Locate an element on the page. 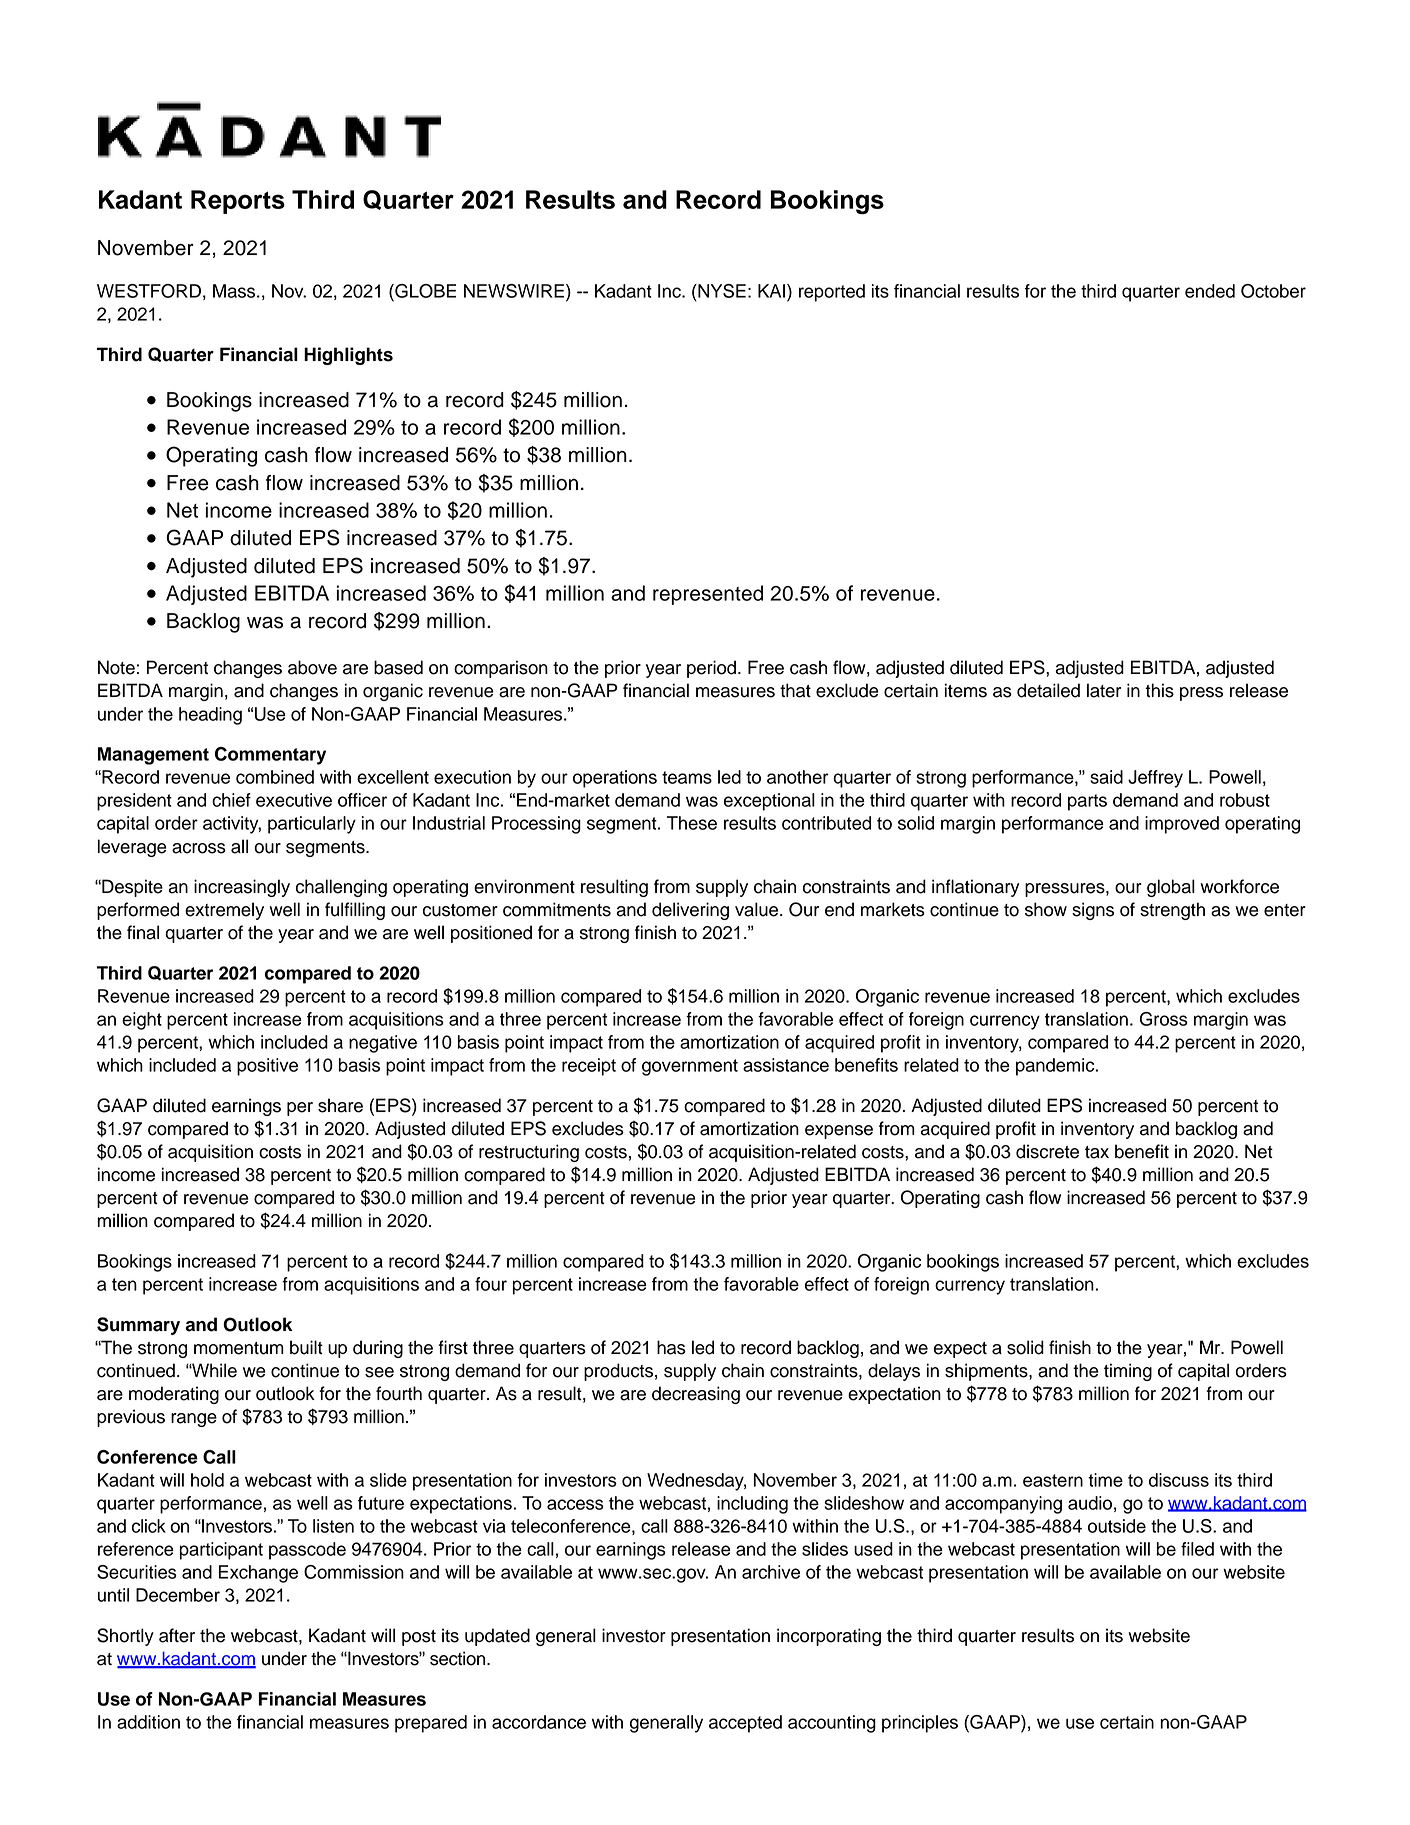  share is located at coordinates (340, 1105).
